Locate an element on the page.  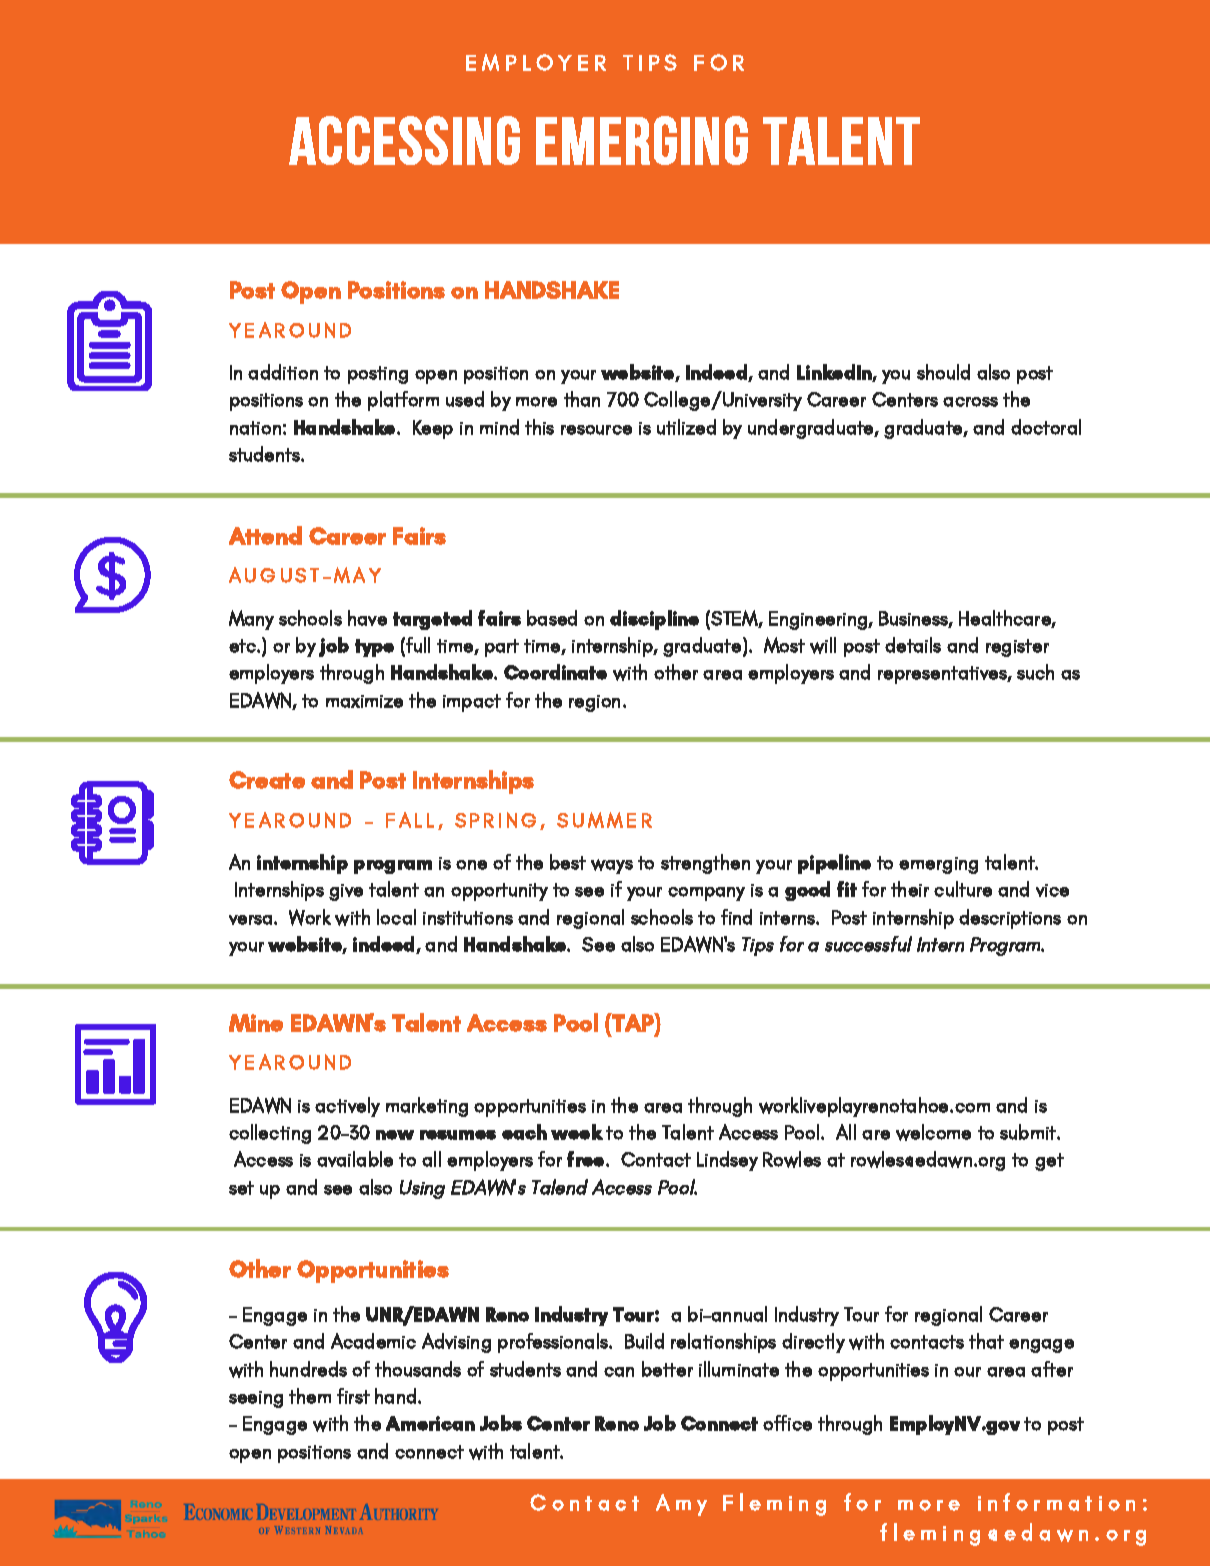
such is located at coordinates (1035, 672).
